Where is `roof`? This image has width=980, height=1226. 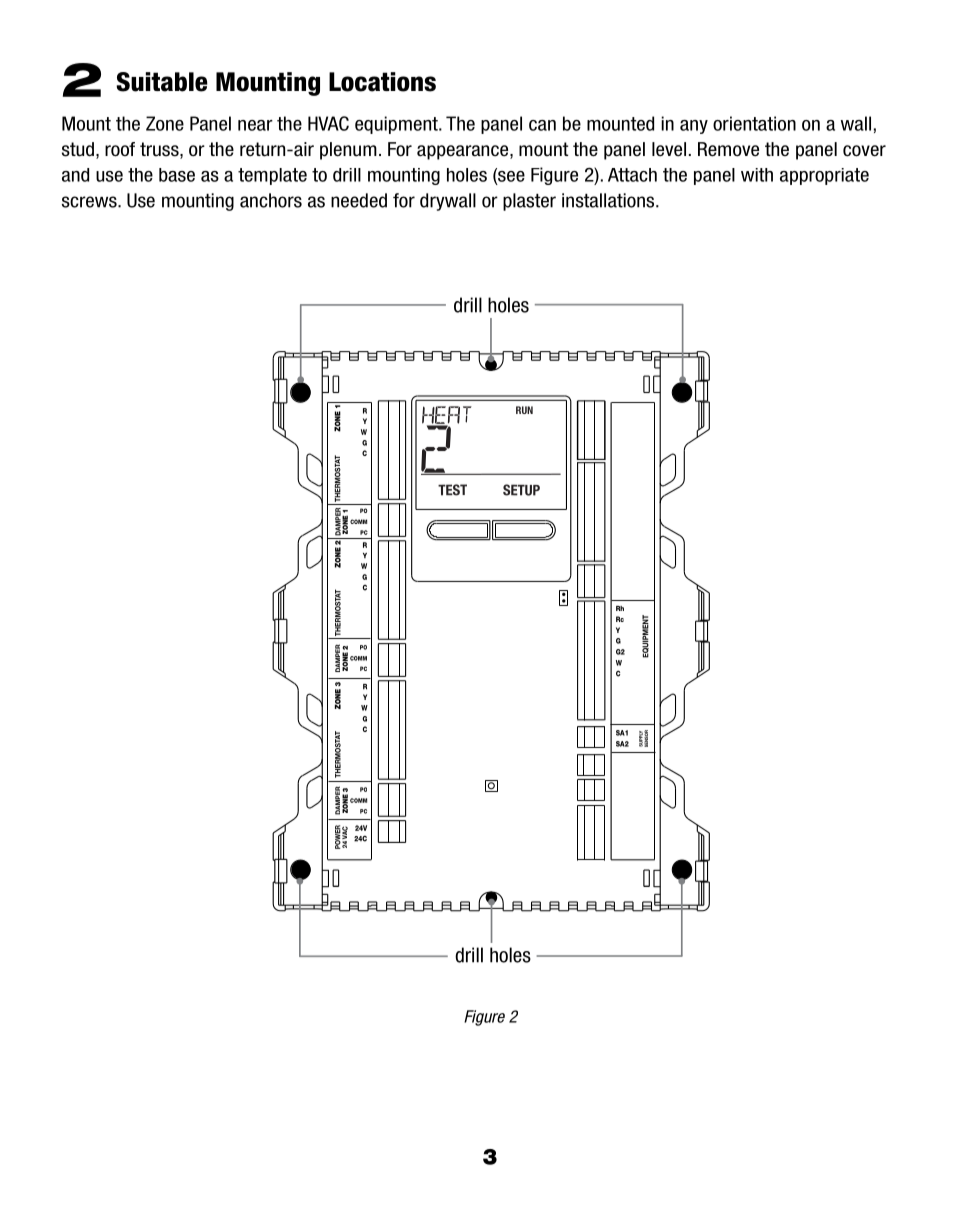 roof is located at coordinates (120, 149).
